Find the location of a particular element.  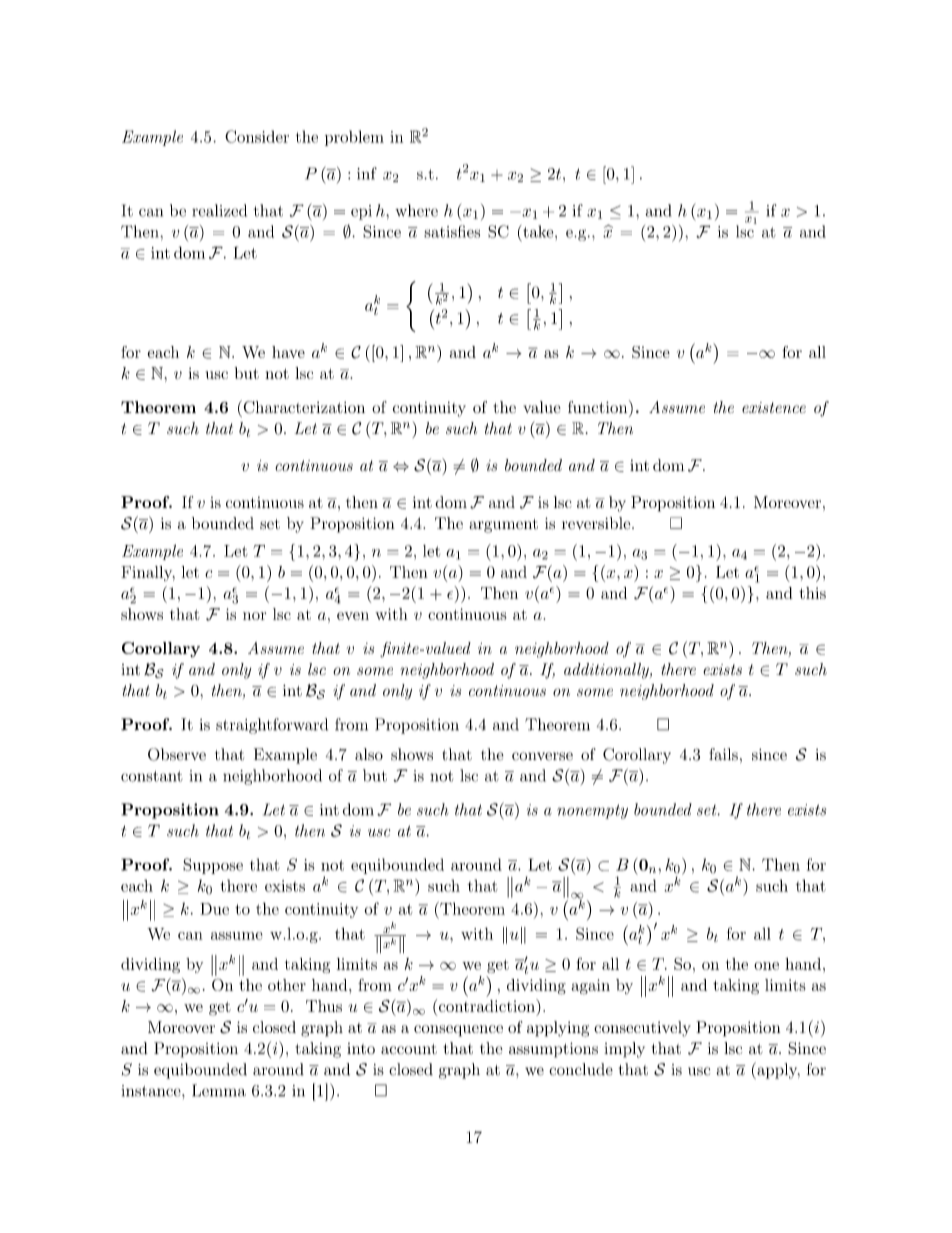

consequence is located at coordinates (458, 1031).
